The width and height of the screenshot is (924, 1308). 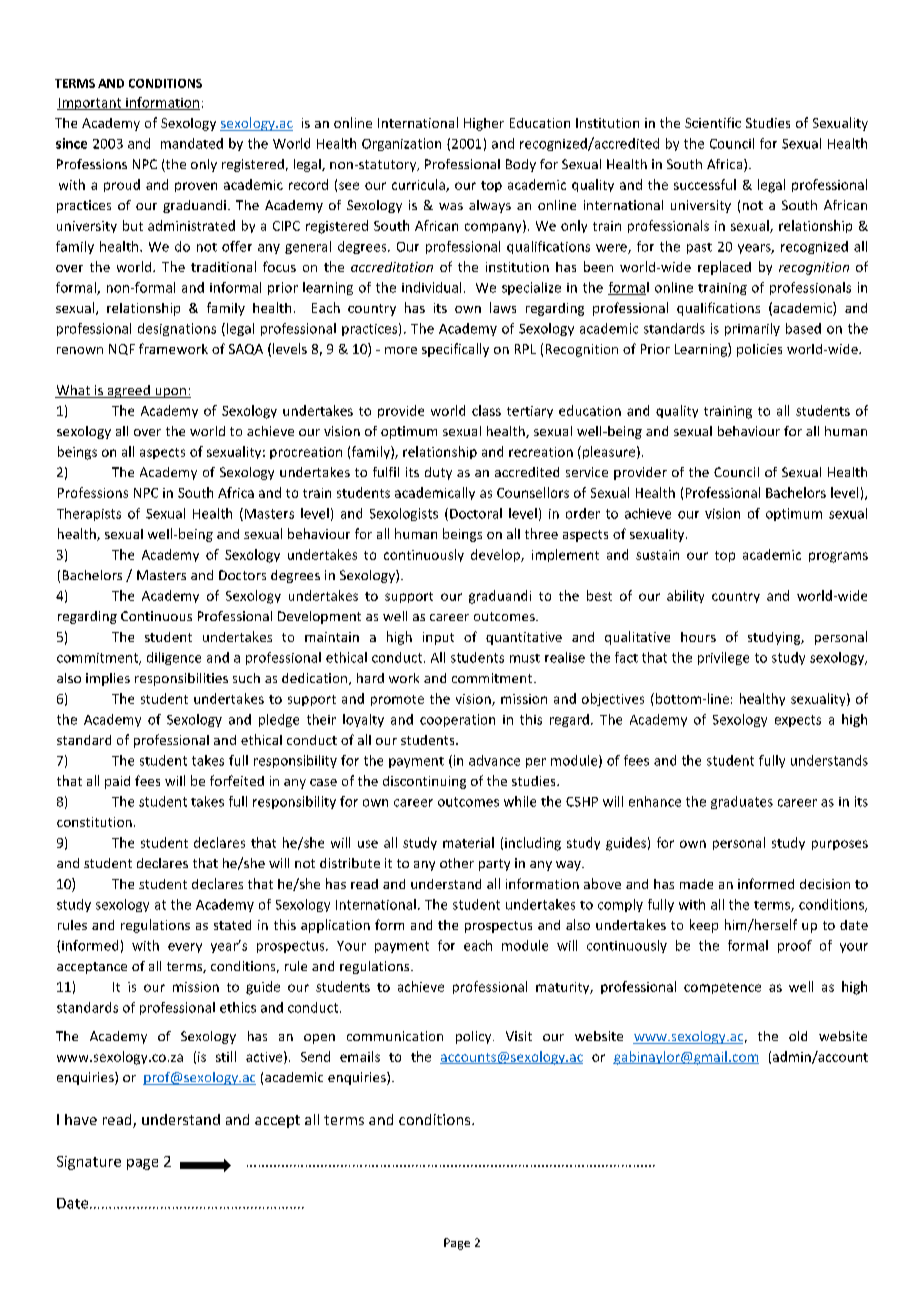 What do you see at coordinates (455, 350) in the screenshot?
I see `specifically` at bounding box center [455, 350].
